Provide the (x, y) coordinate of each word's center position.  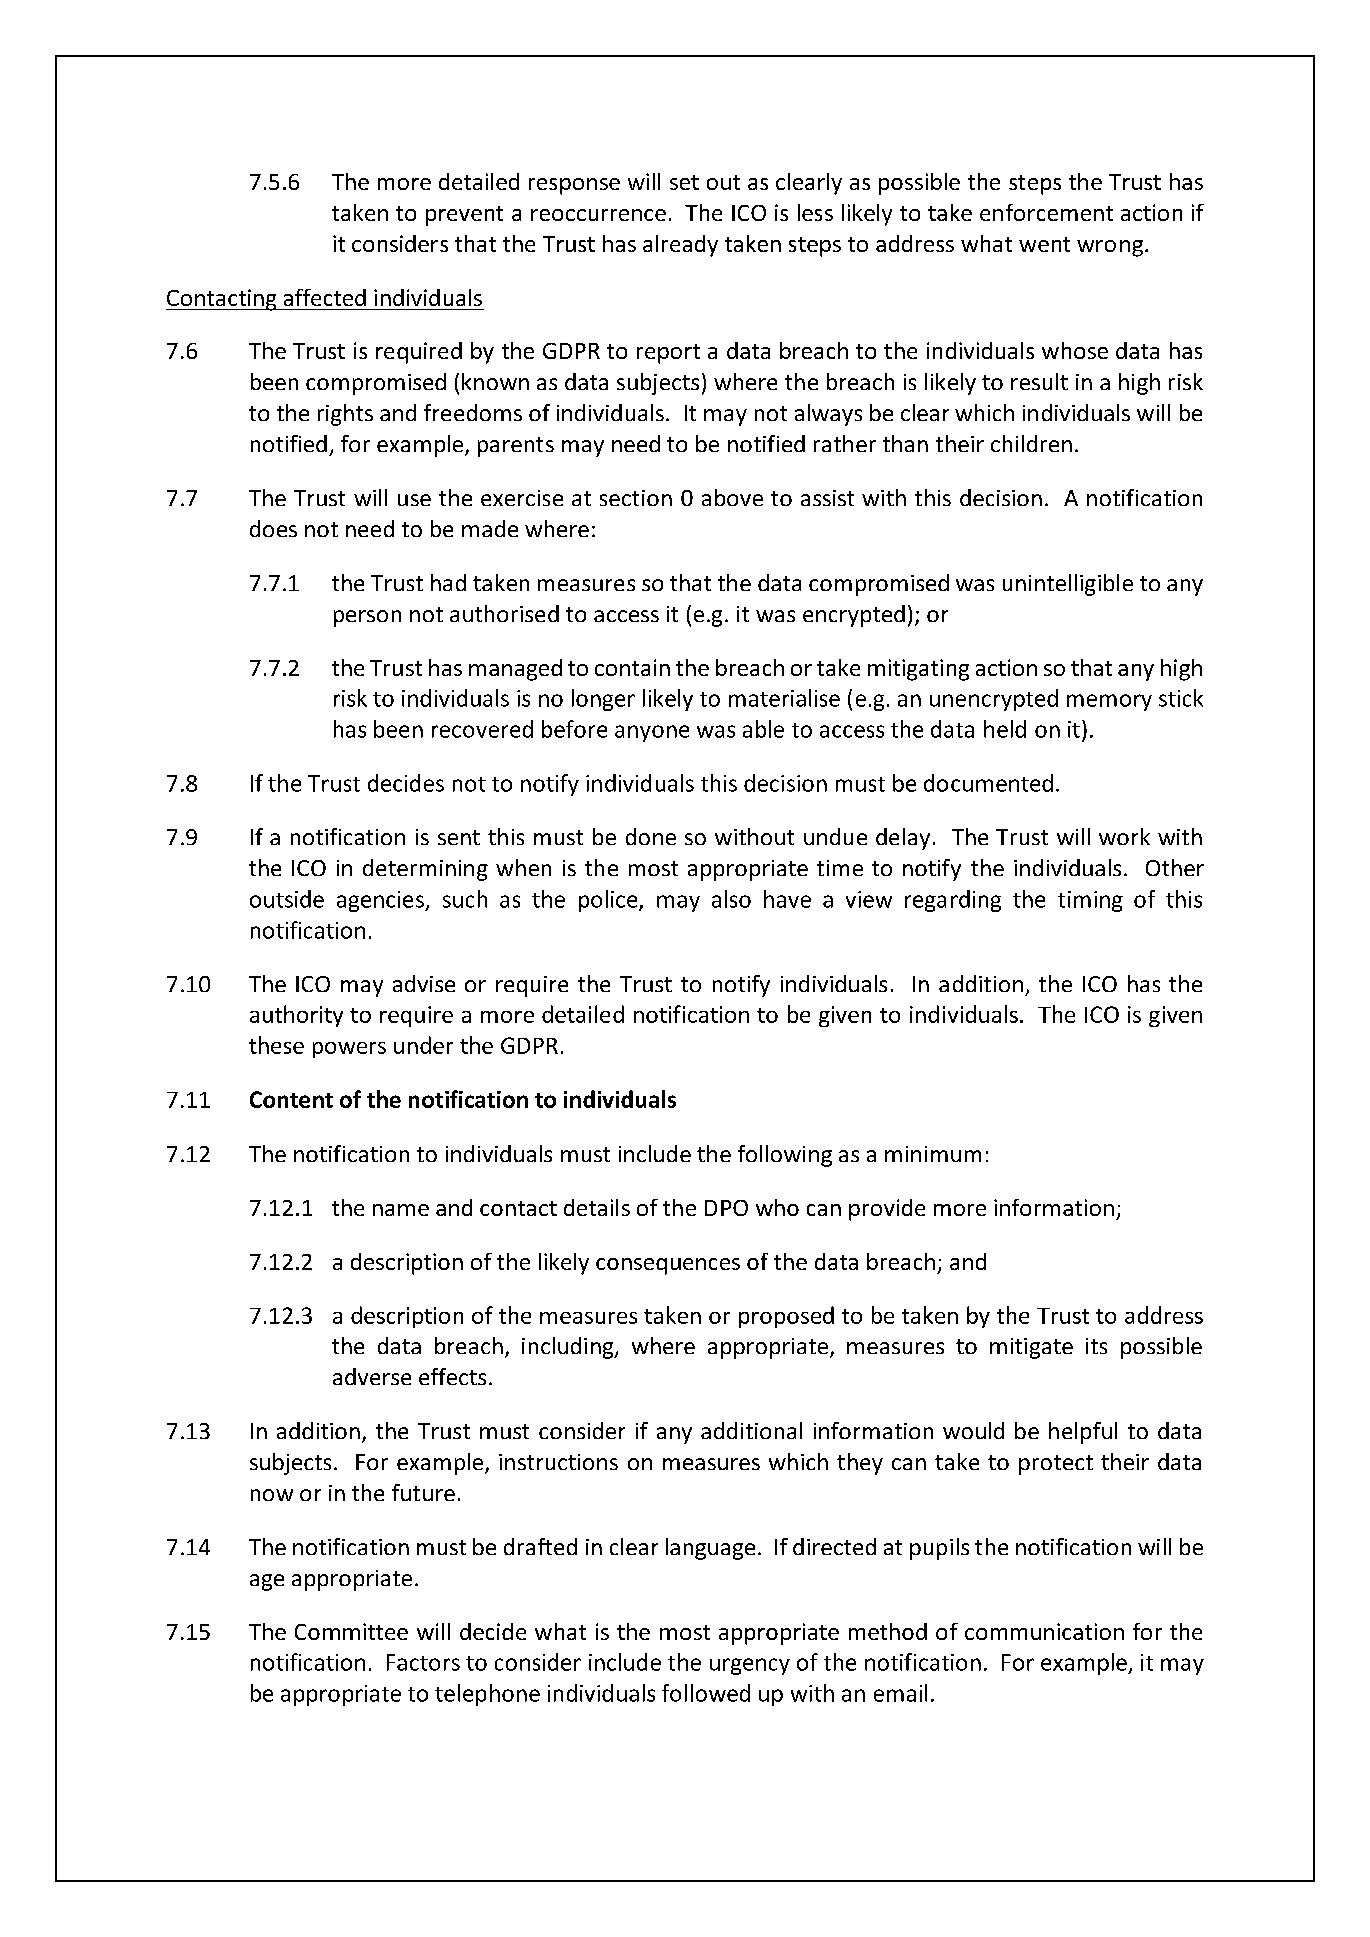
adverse (372, 1376)
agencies (381, 901)
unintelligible (1068, 585)
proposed (786, 1317)
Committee (351, 1631)
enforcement (1046, 212)
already (680, 246)
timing (1090, 901)
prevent (464, 216)
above (732, 497)
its (1096, 1346)
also (731, 899)
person (367, 618)
